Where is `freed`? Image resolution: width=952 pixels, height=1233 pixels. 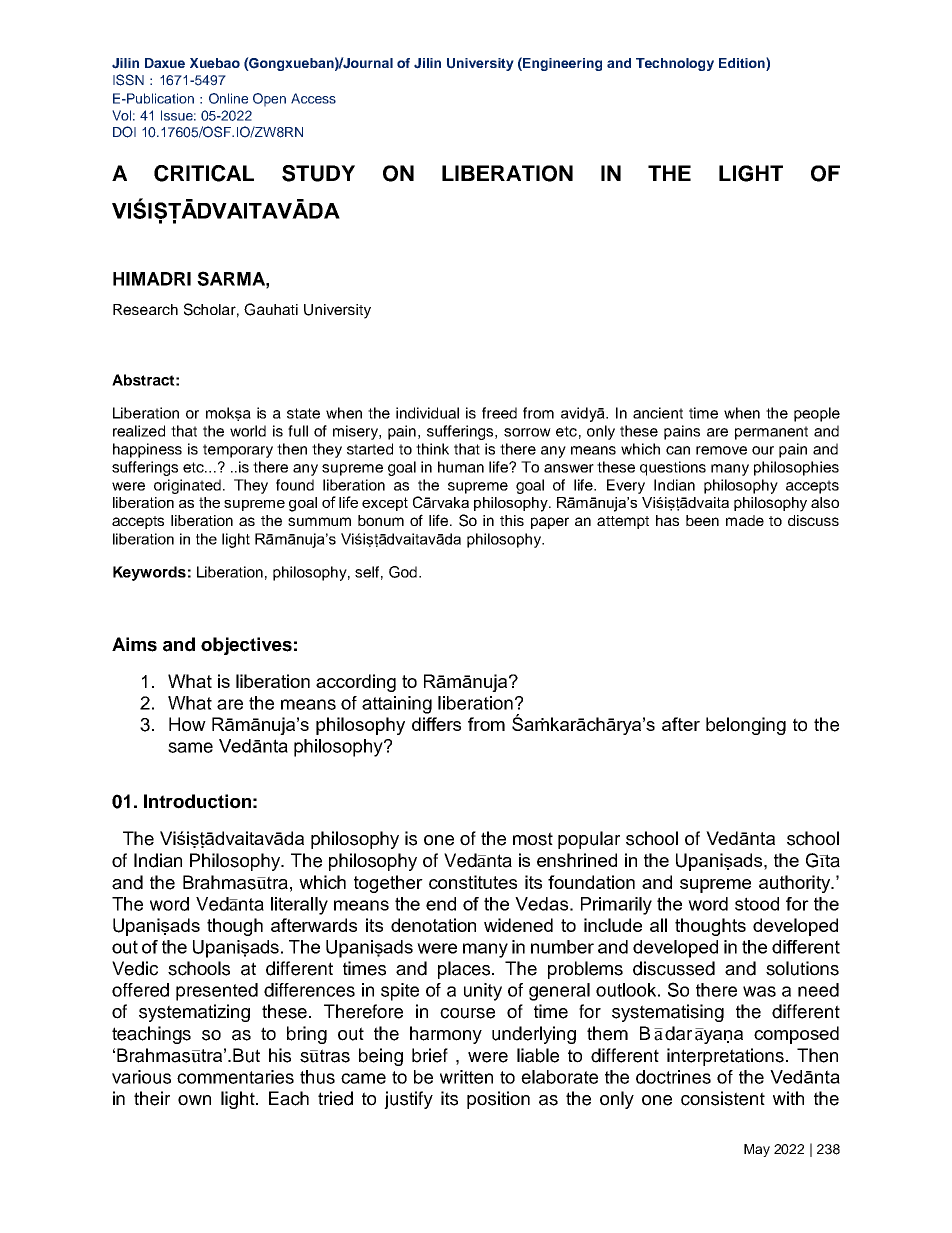 freed is located at coordinates (499, 413).
